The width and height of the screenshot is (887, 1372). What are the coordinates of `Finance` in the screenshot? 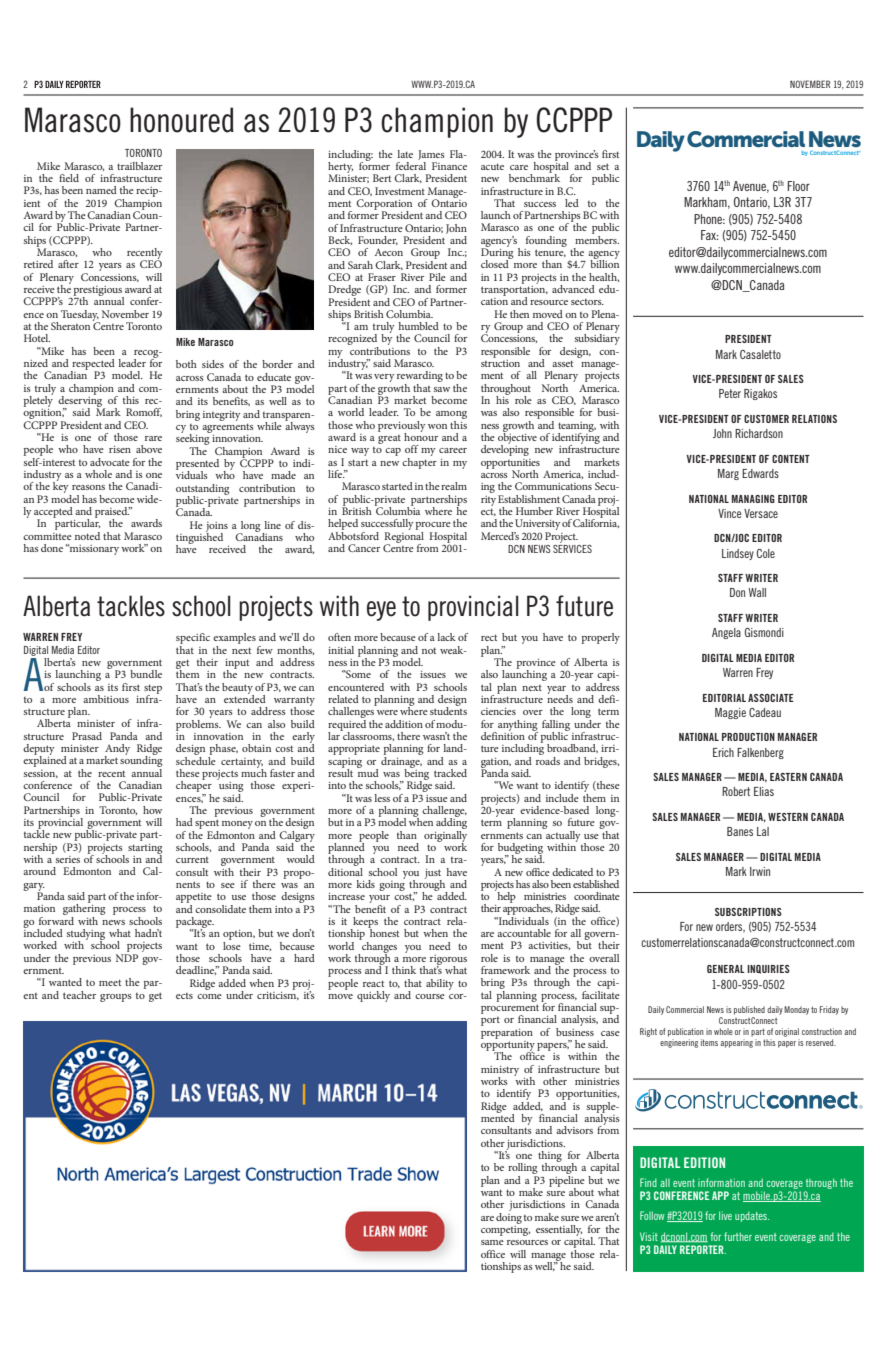 It's located at (449, 166).
